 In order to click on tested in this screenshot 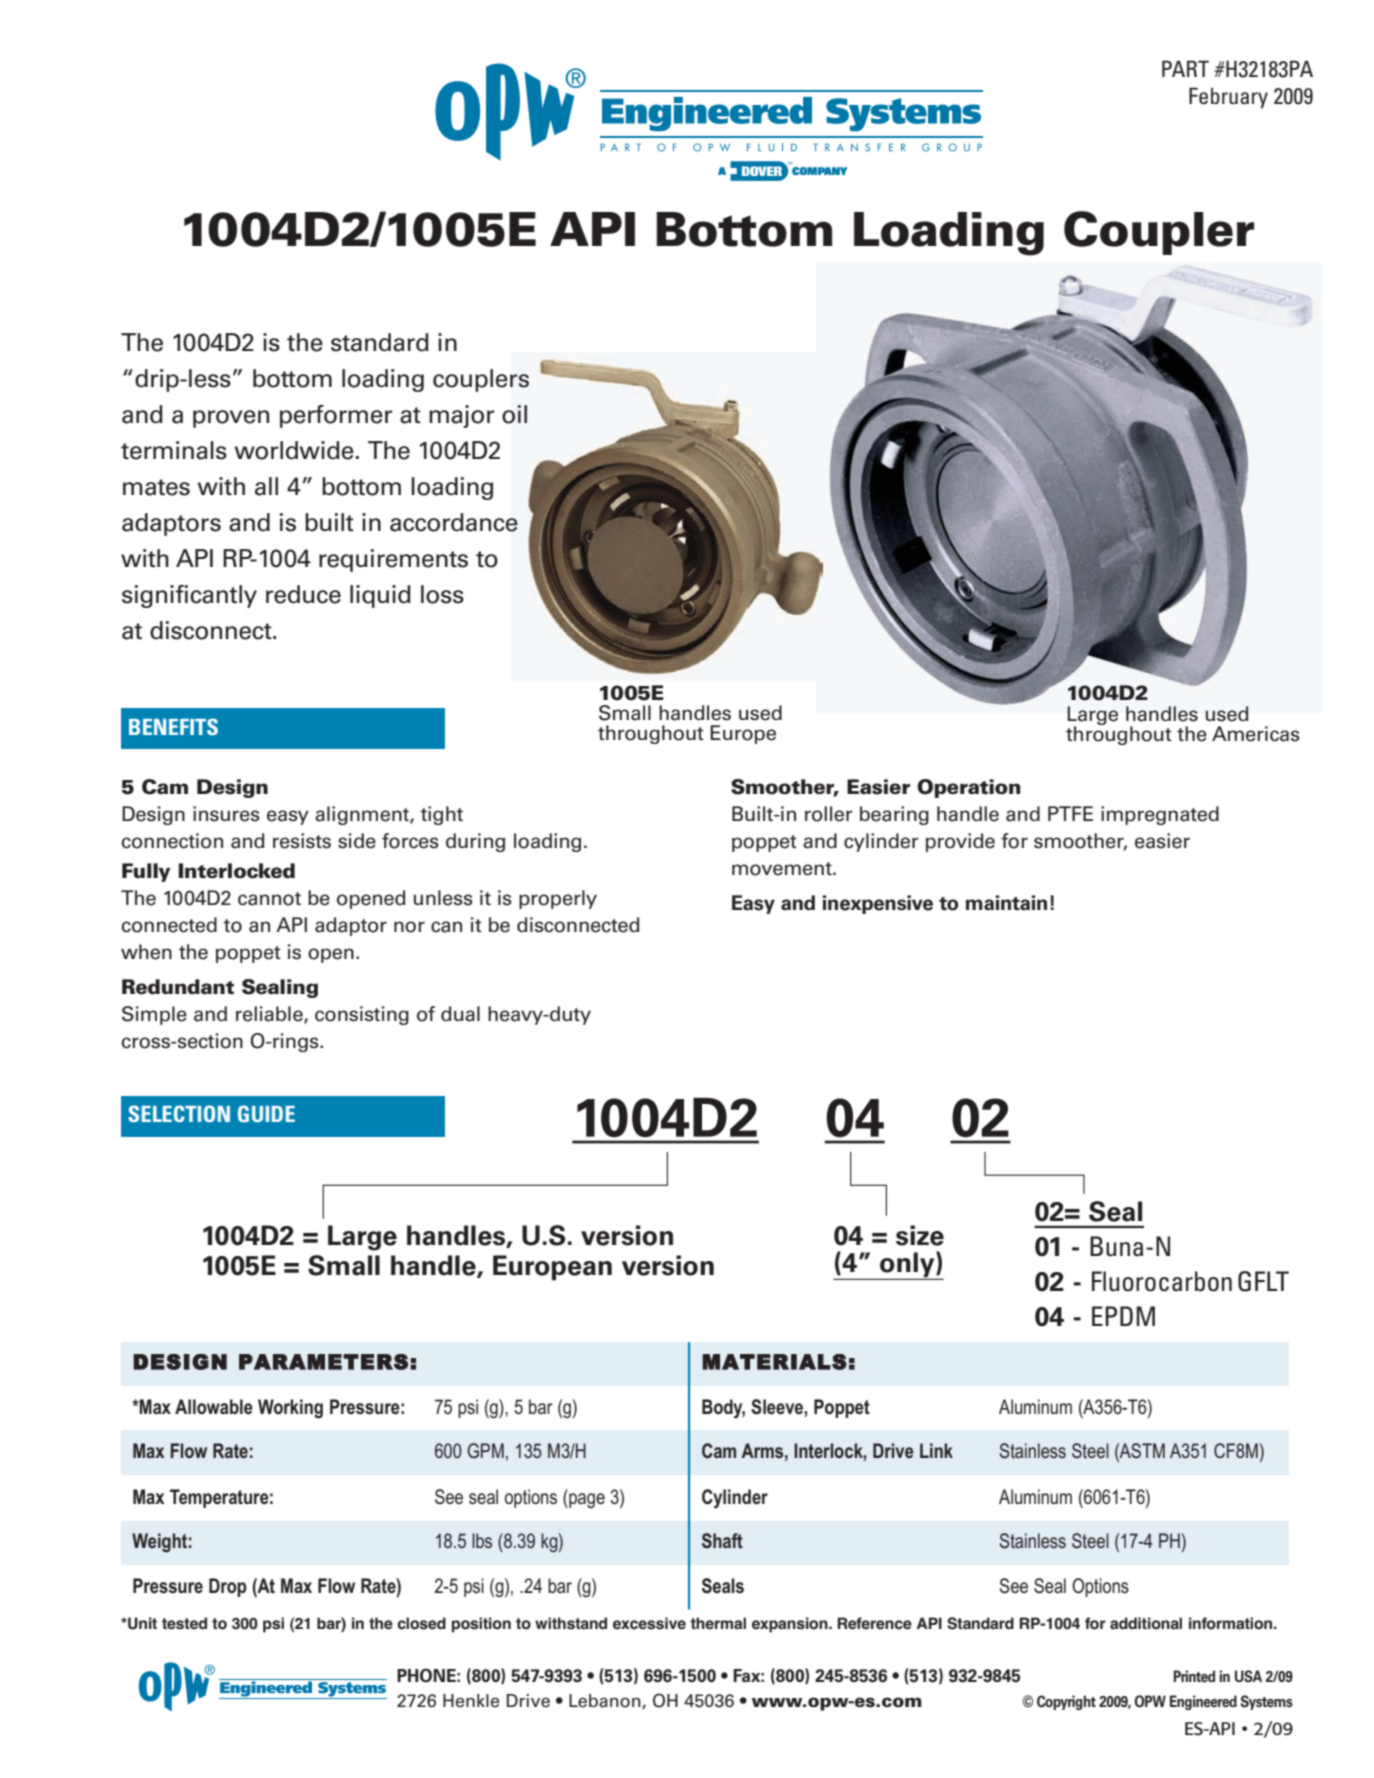, I will do `click(184, 1623)`.
